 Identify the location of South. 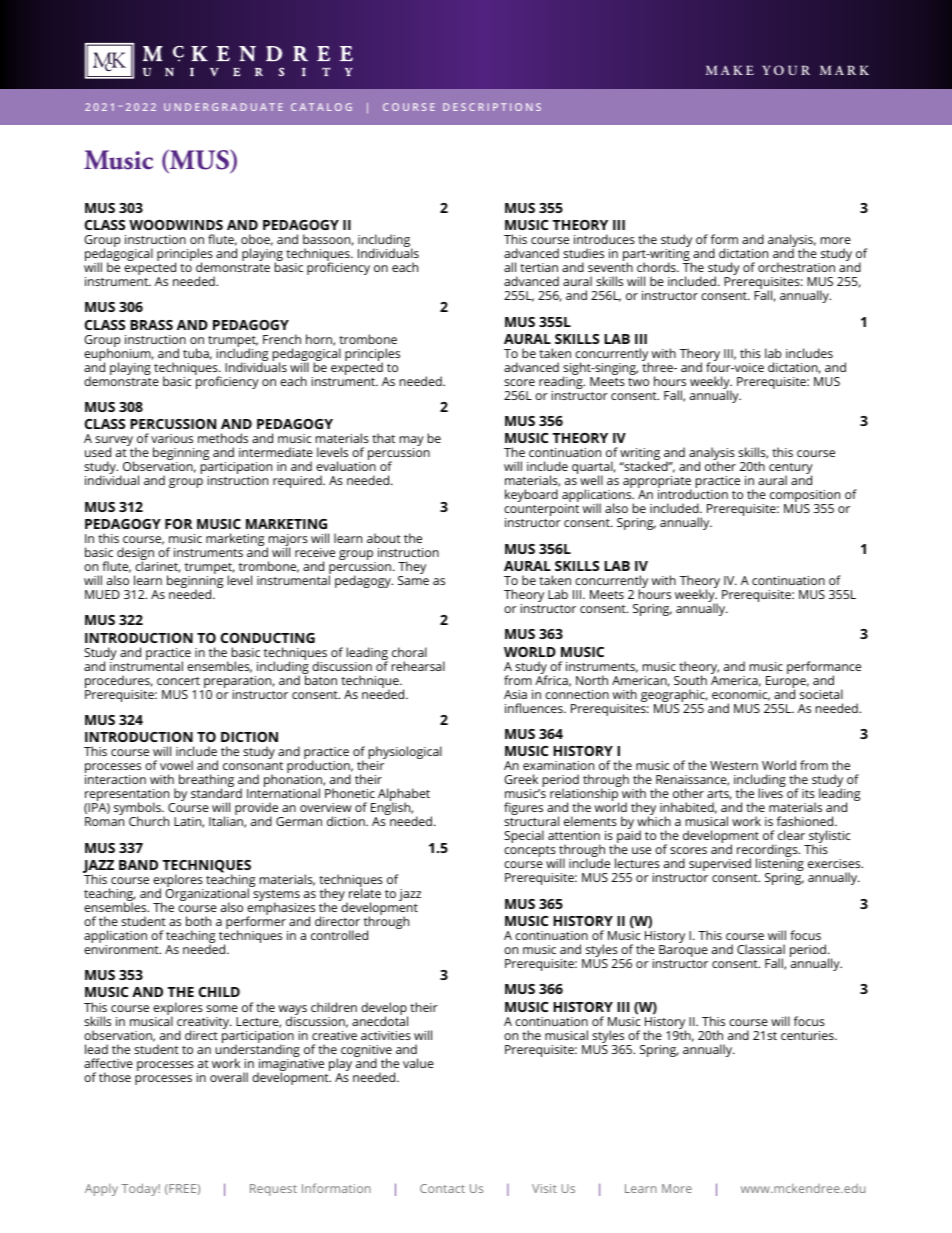
(690, 680).
